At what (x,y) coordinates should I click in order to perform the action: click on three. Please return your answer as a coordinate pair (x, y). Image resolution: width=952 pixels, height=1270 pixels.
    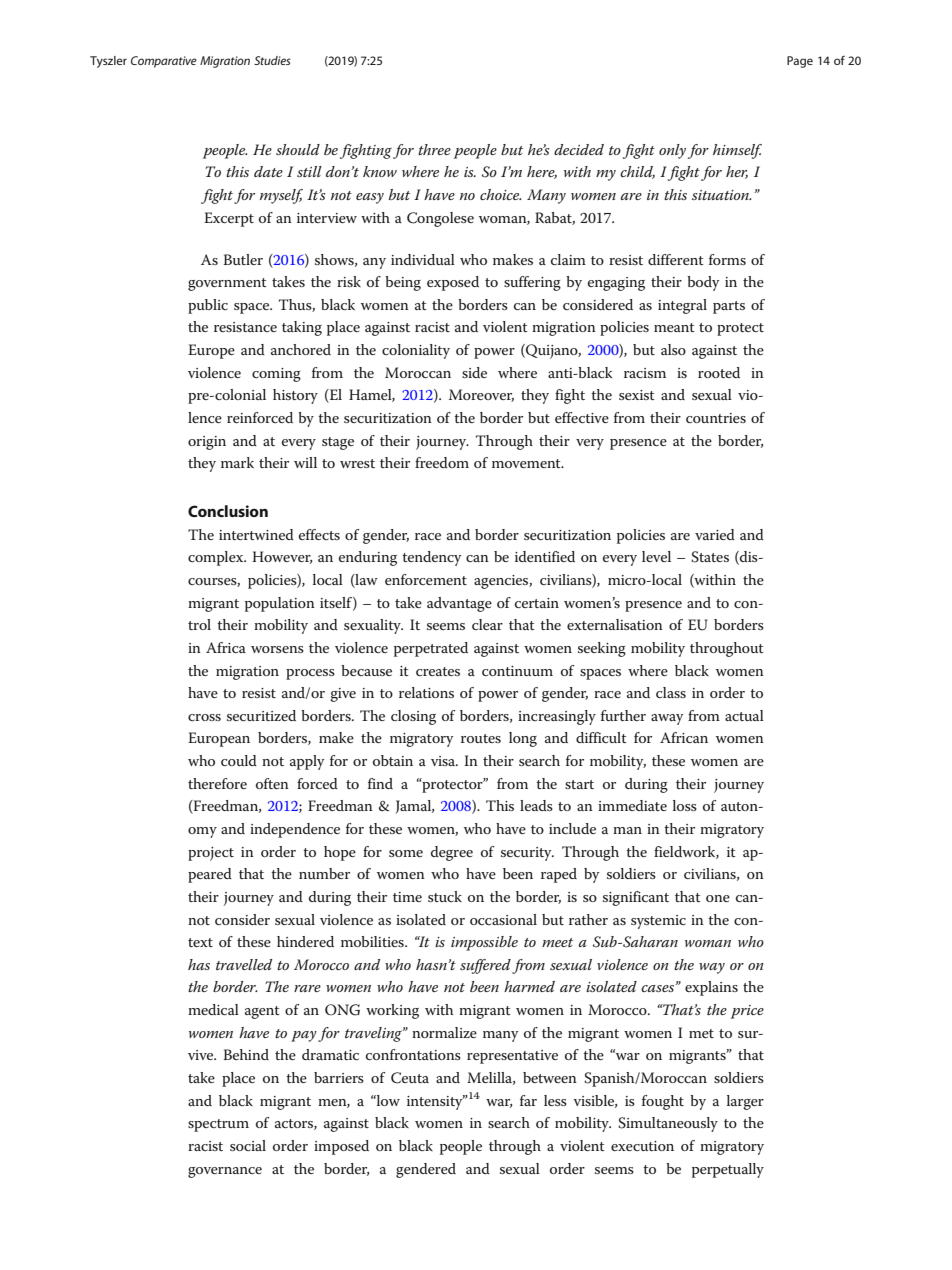
    Looking at the image, I should click on (434, 149).
